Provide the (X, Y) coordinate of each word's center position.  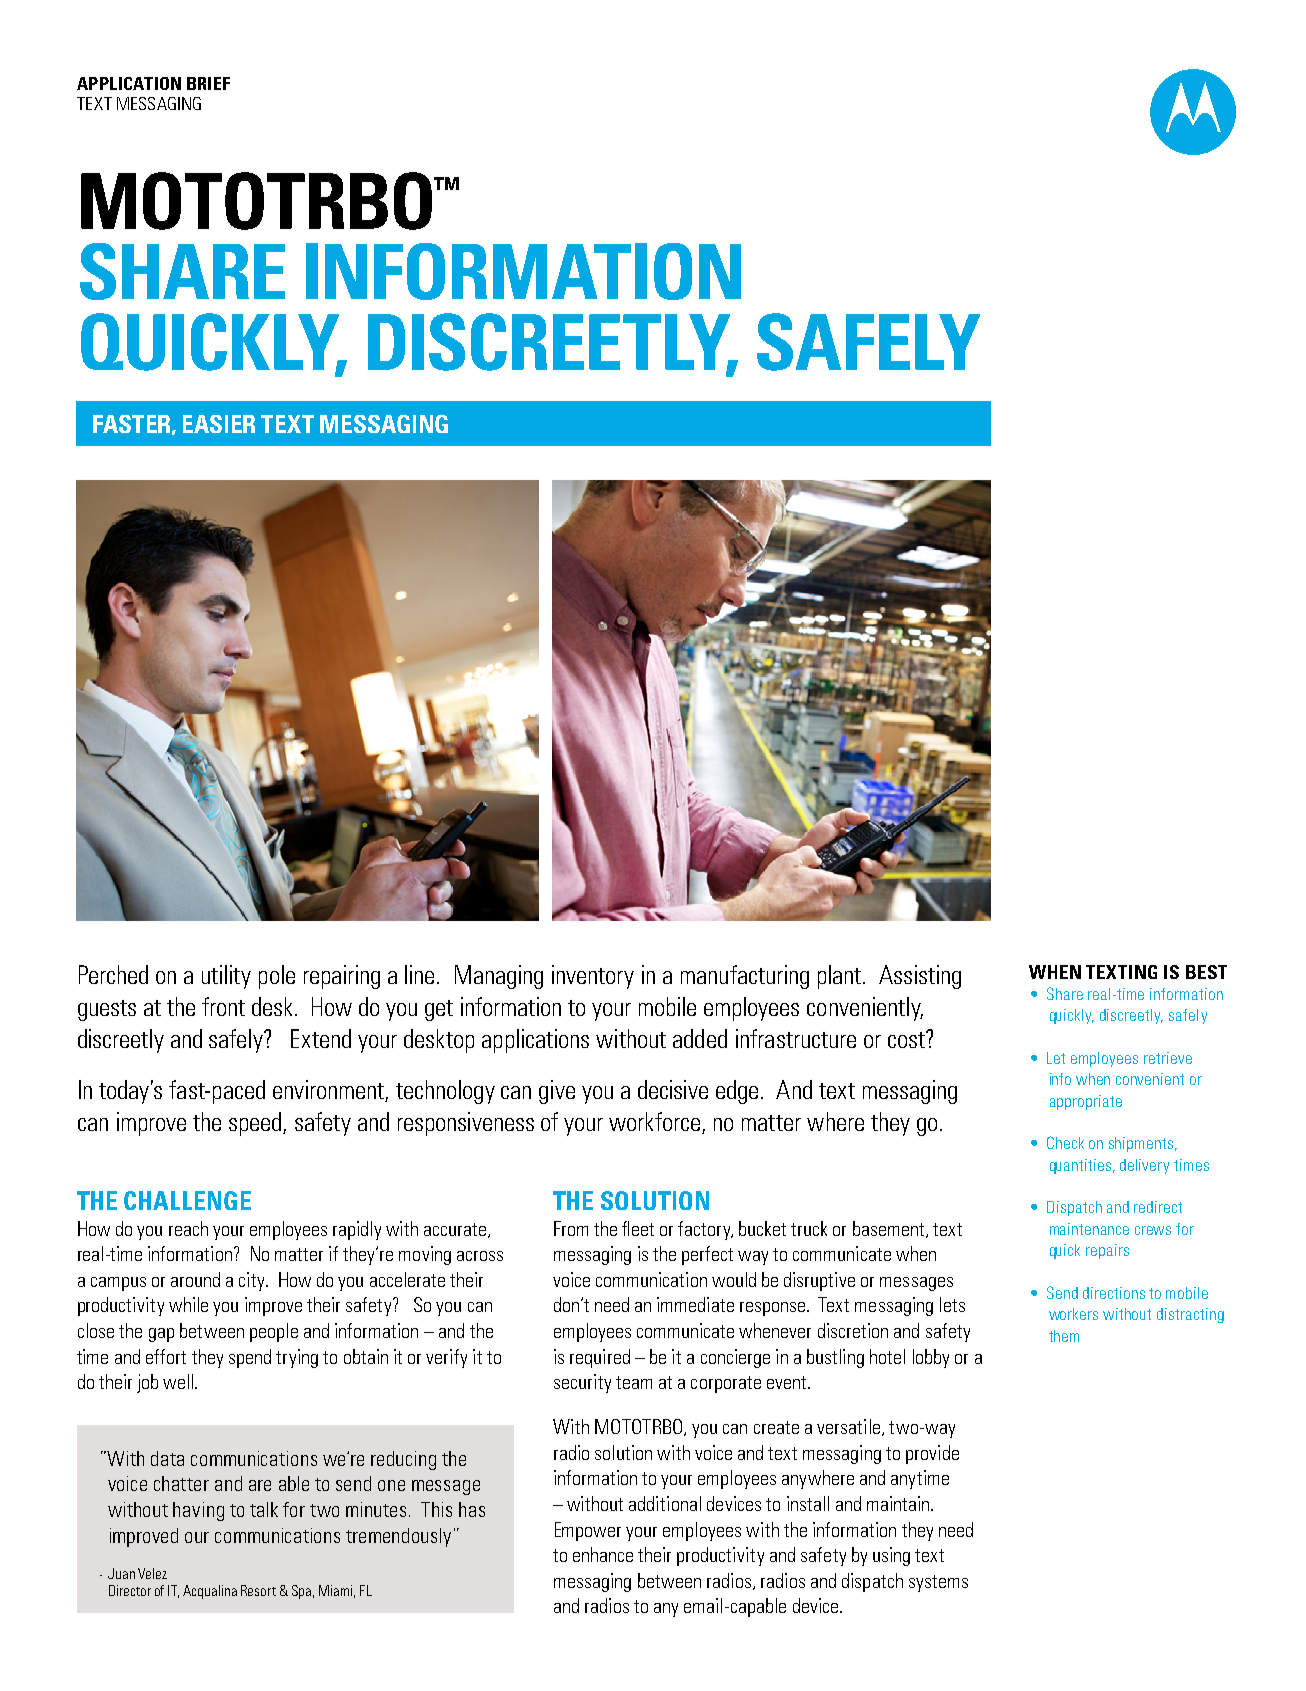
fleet (638, 1228)
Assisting (920, 977)
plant (841, 977)
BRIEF (208, 83)
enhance (603, 1554)
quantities (1082, 1166)
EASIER (219, 424)
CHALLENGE (187, 1200)
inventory (593, 977)
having (198, 1511)
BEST (1206, 972)
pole (277, 977)
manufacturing (745, 977)
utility (226, 977)
